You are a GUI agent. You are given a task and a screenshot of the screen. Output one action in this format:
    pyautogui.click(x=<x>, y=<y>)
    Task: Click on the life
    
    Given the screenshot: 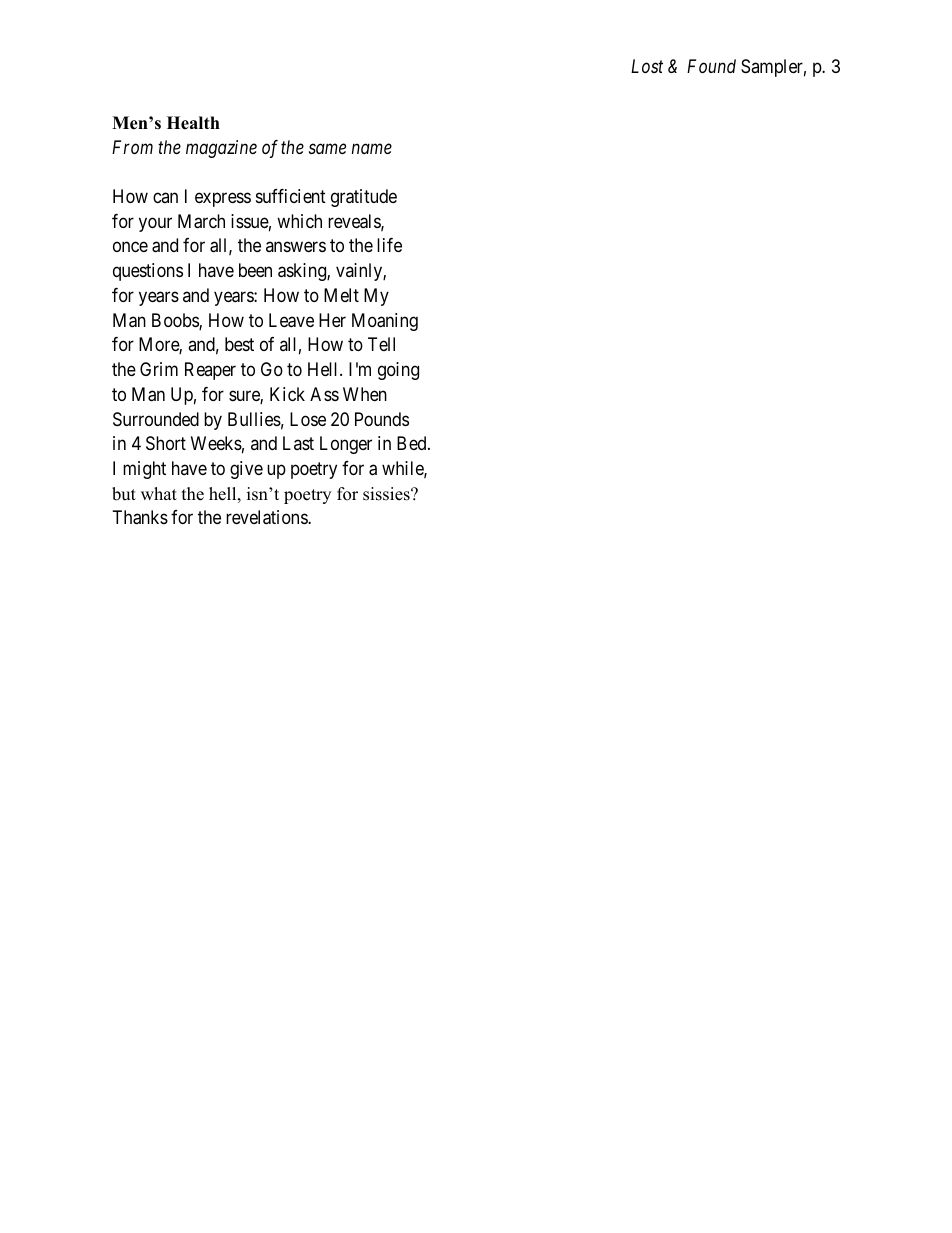 What is the action you would take?
    pyautogui.click(x=389, y=245)
